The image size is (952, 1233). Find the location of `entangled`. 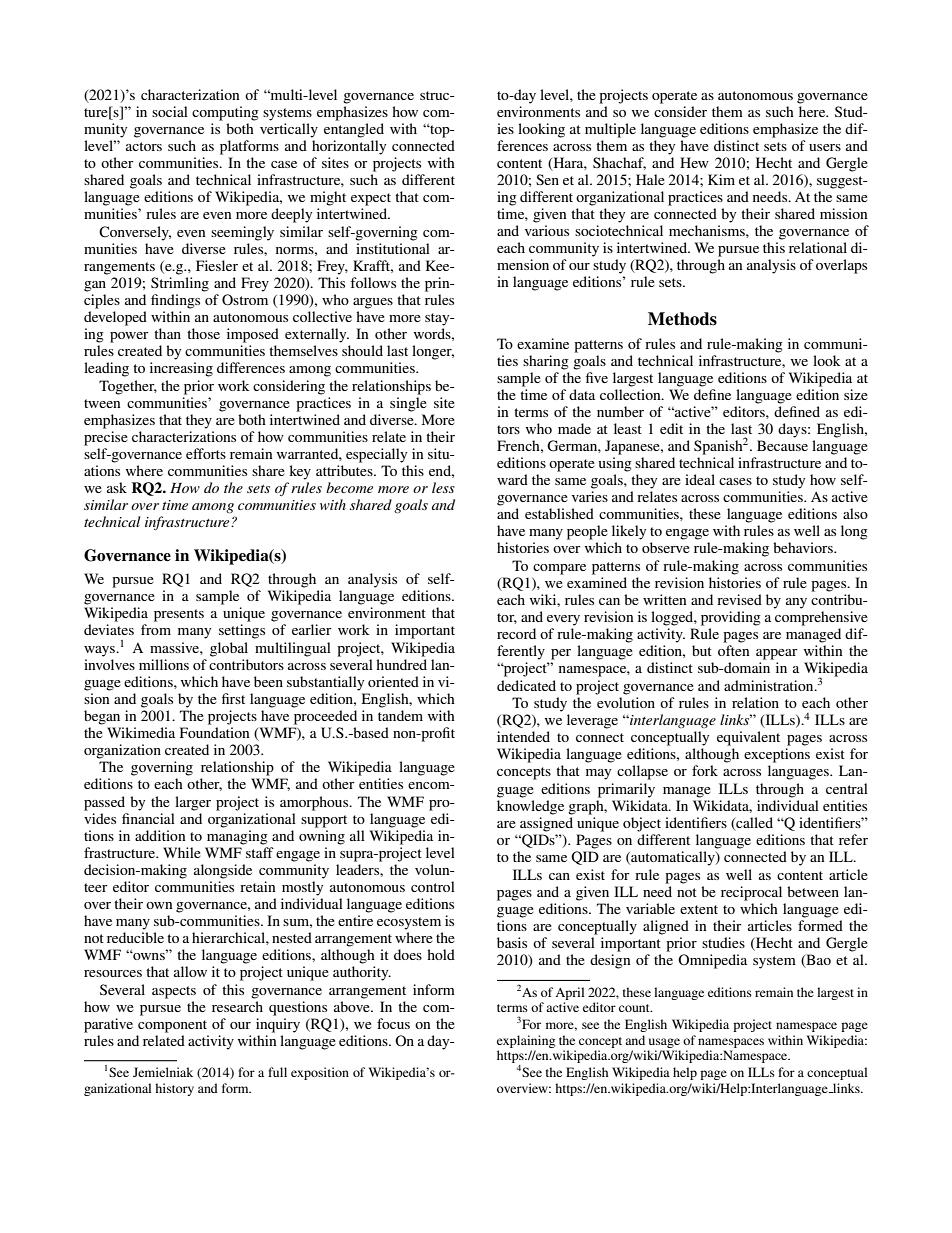

entangled is located at coordinates (354, 130).
